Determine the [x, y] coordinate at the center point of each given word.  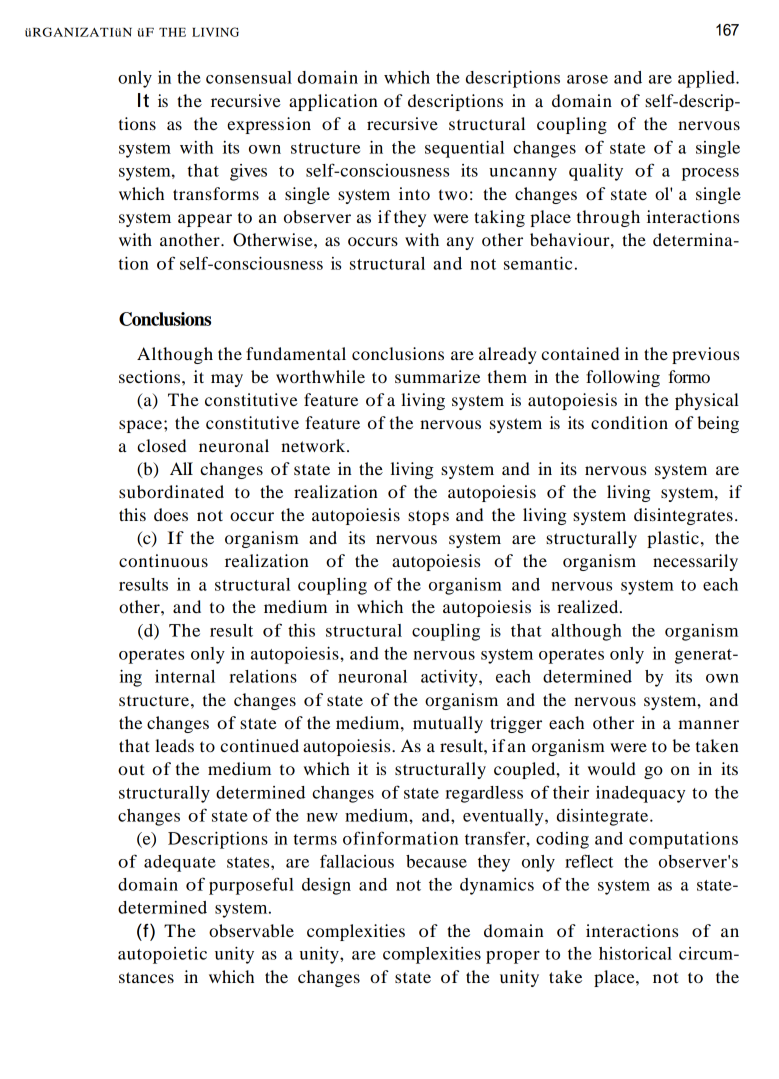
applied [707, 79]
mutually [448, 724]
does [171, 514]
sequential [464, 149]
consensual [249, 77]
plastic [673, 539]
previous [705, 355]
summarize [437, 376]
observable [251, 930]
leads [174, 745]
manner [708, 724]
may [227, 380]
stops [428, 517]
